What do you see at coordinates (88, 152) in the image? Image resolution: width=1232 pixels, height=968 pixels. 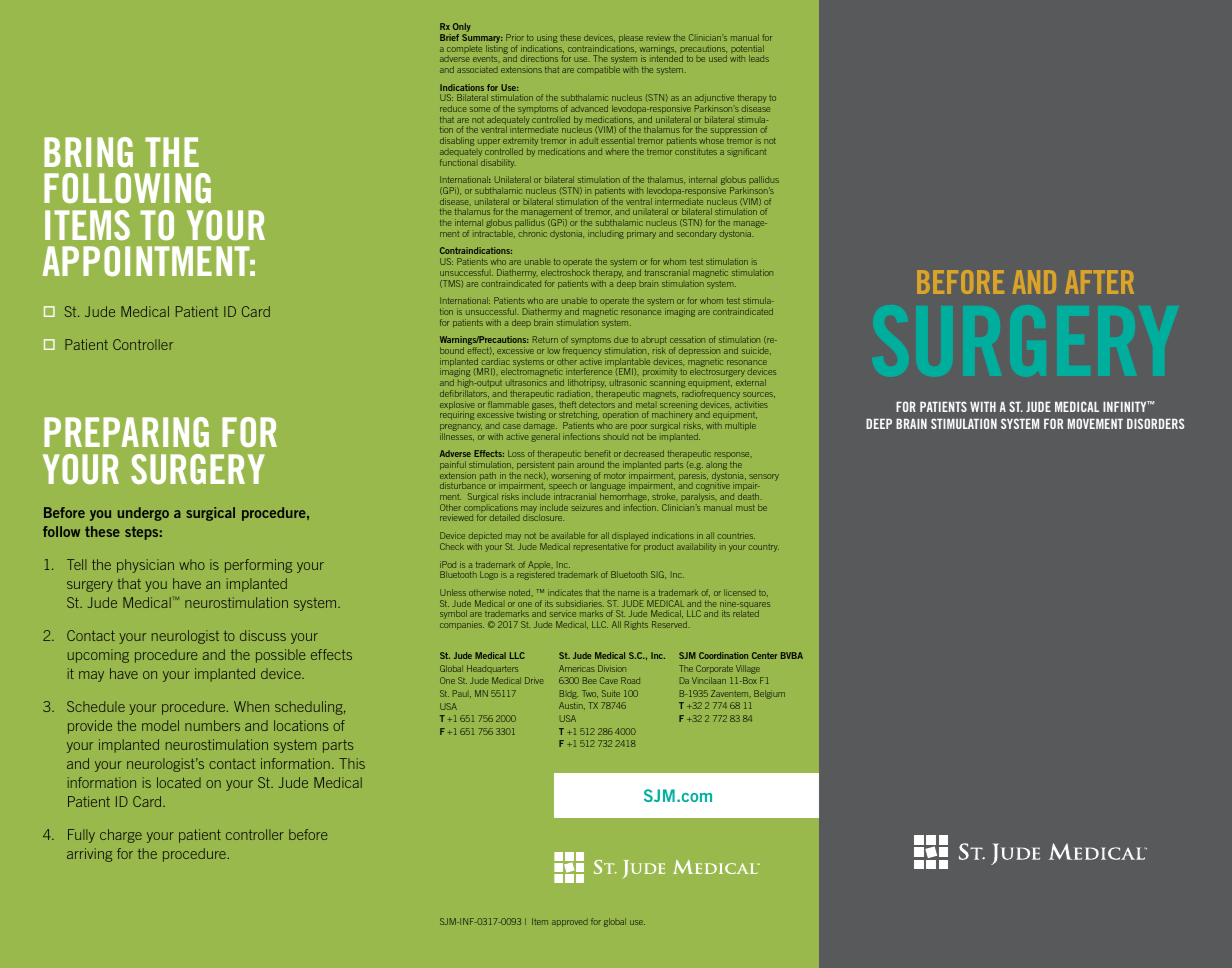 I see `BRING` at bounding box center [88, 152].
